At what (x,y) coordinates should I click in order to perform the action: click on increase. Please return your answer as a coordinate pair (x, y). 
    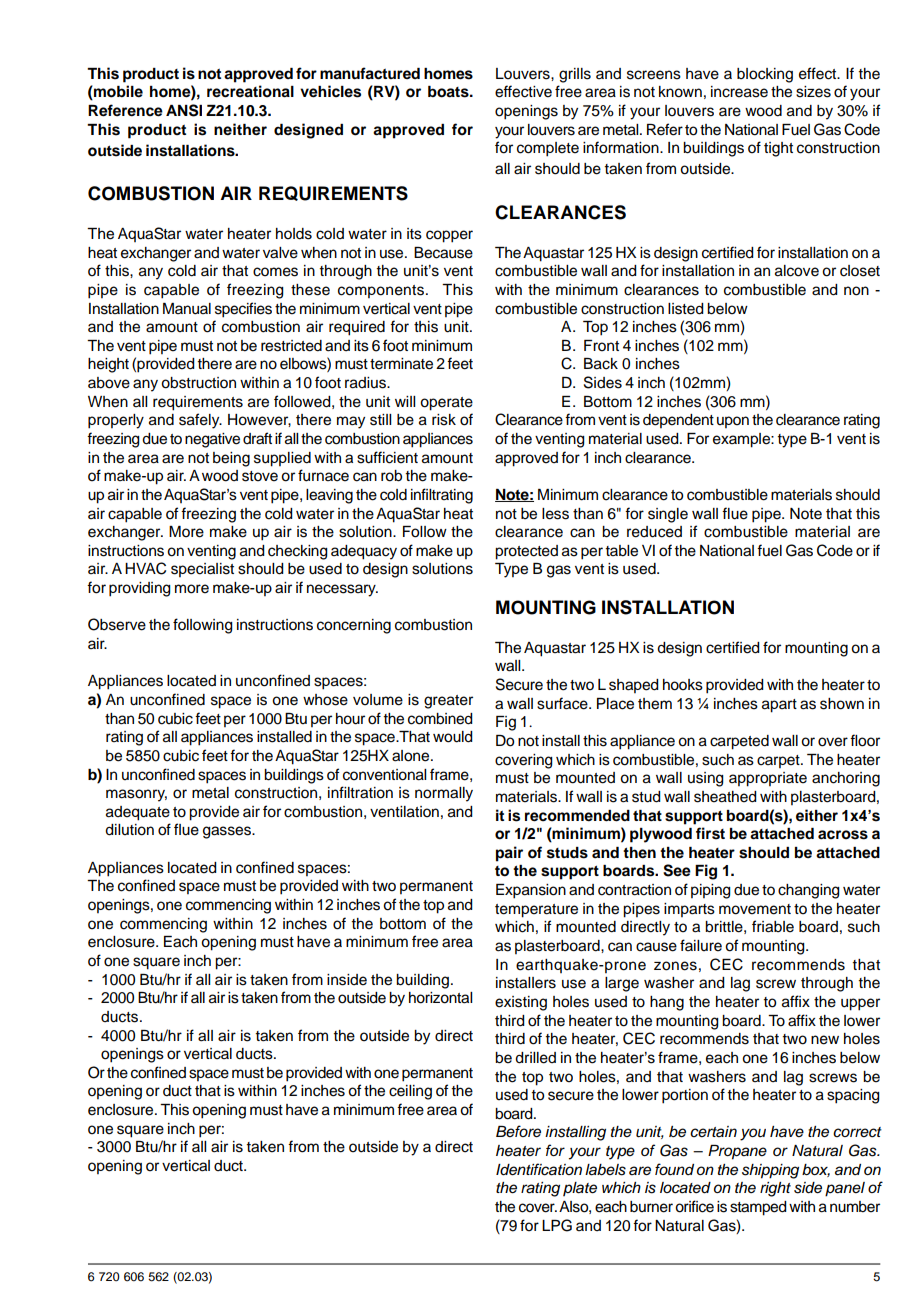
    Looking at the image, I should click on (739, 92).
